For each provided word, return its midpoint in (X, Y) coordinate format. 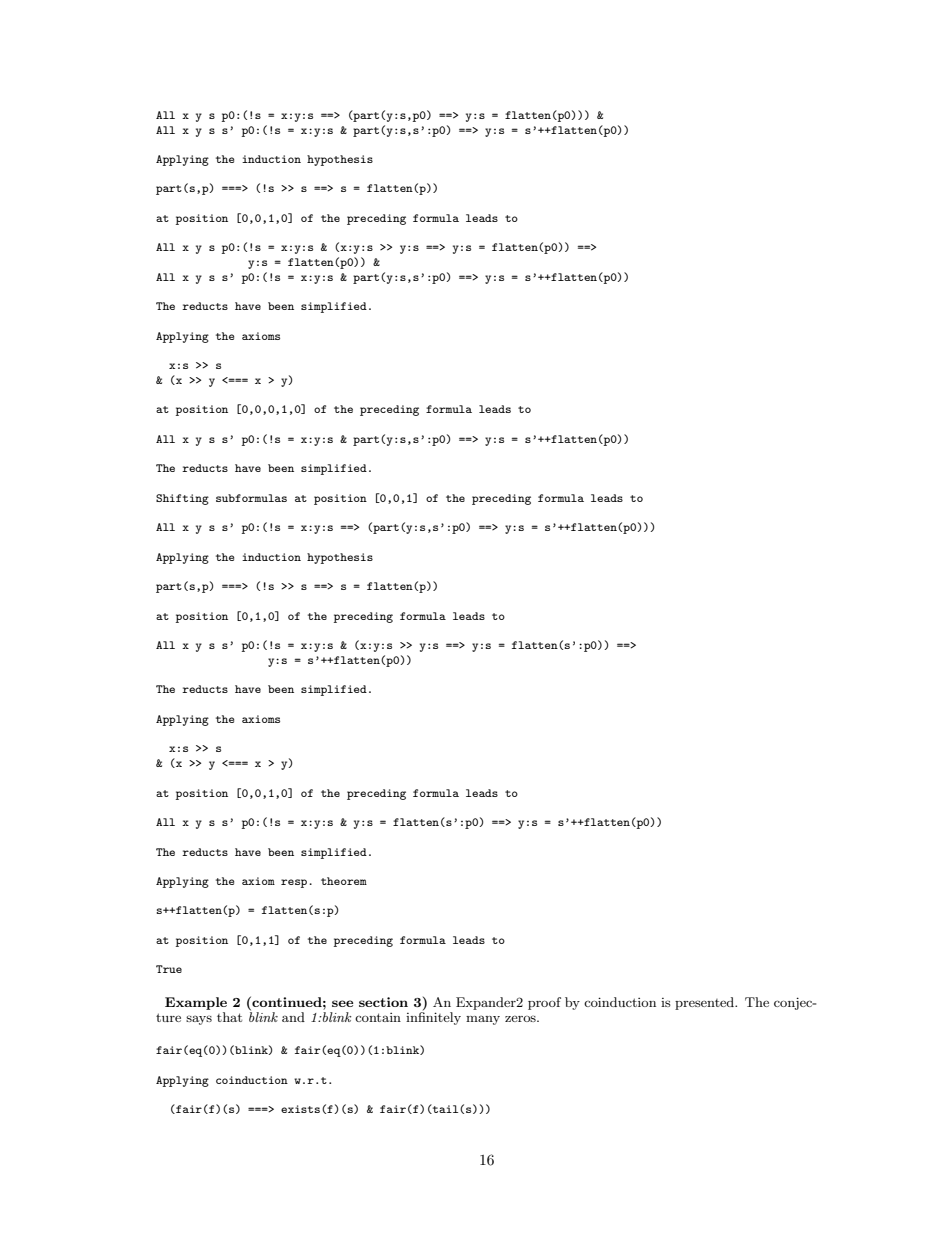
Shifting (182, 499)
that (229, 1017)
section (383, 1002)
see (342, 1003)
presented (706, 1003)
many (483, 1020)
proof (544, 1003)
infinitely (433, 1018)
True (169, 969)
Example (196, 1003)
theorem (344, 881)
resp (295, 883)
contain (378, 1017)
